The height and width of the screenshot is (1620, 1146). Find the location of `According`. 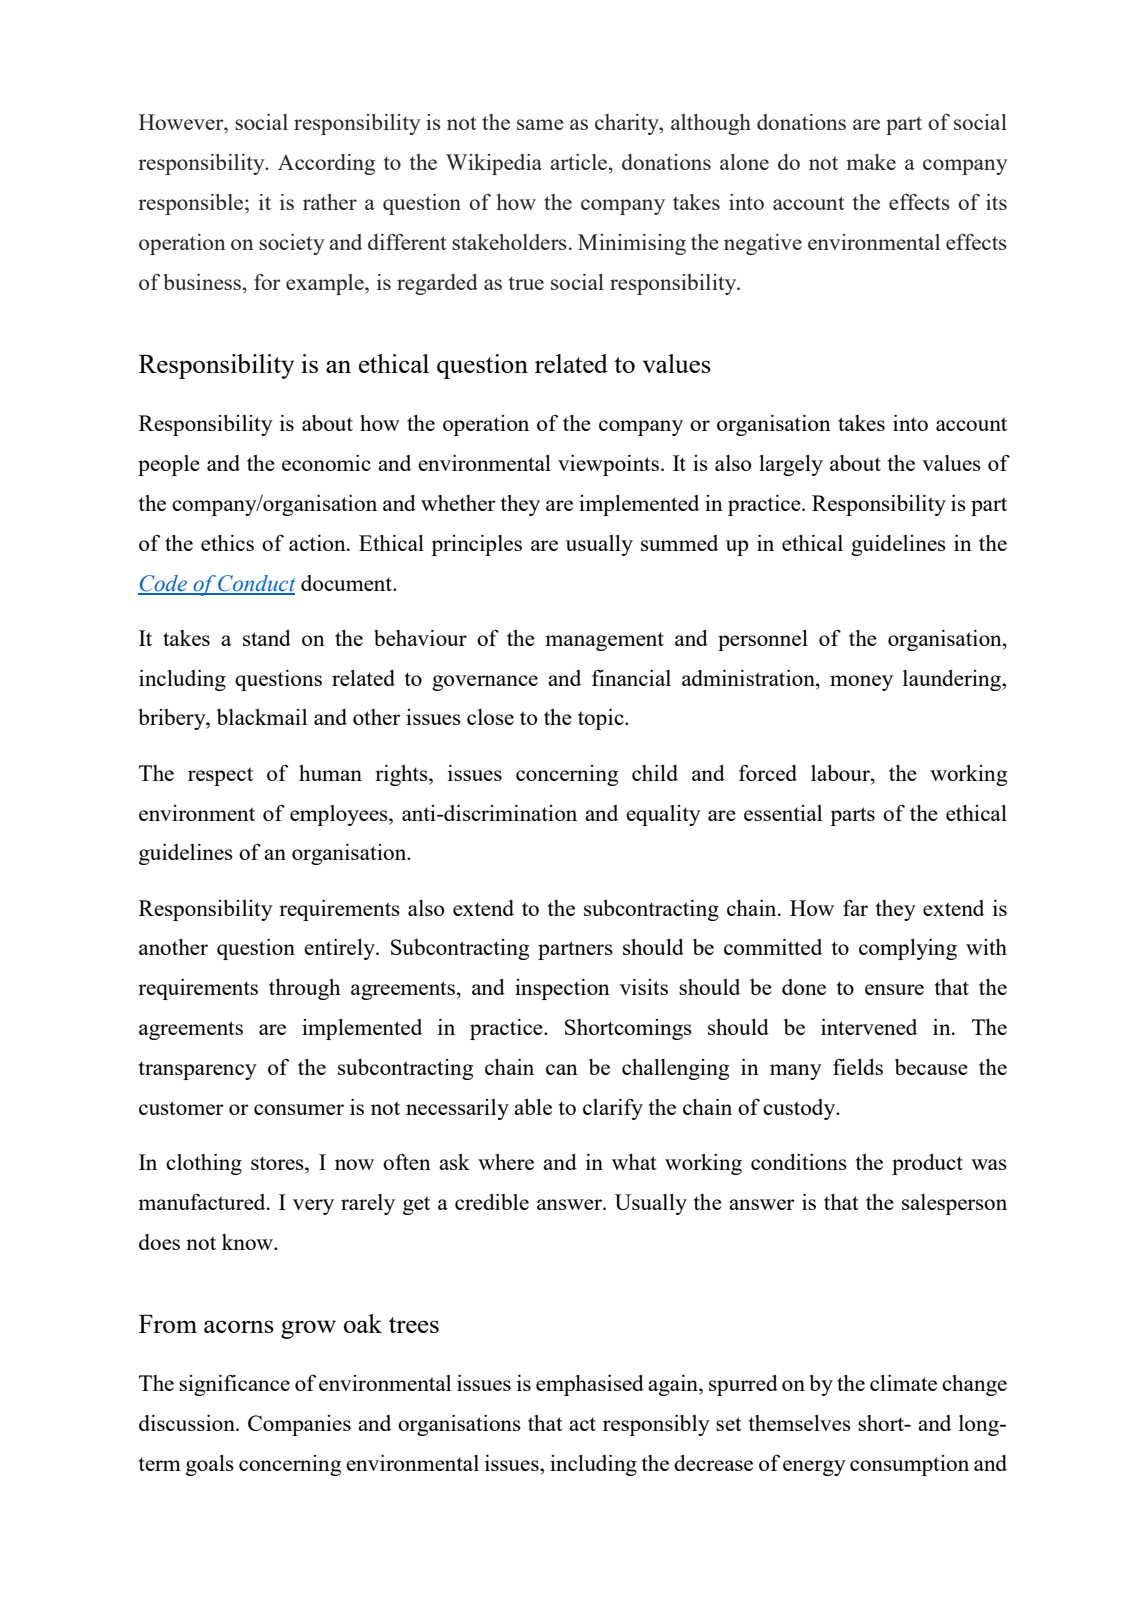

According is located at coordinates (326, 164).
